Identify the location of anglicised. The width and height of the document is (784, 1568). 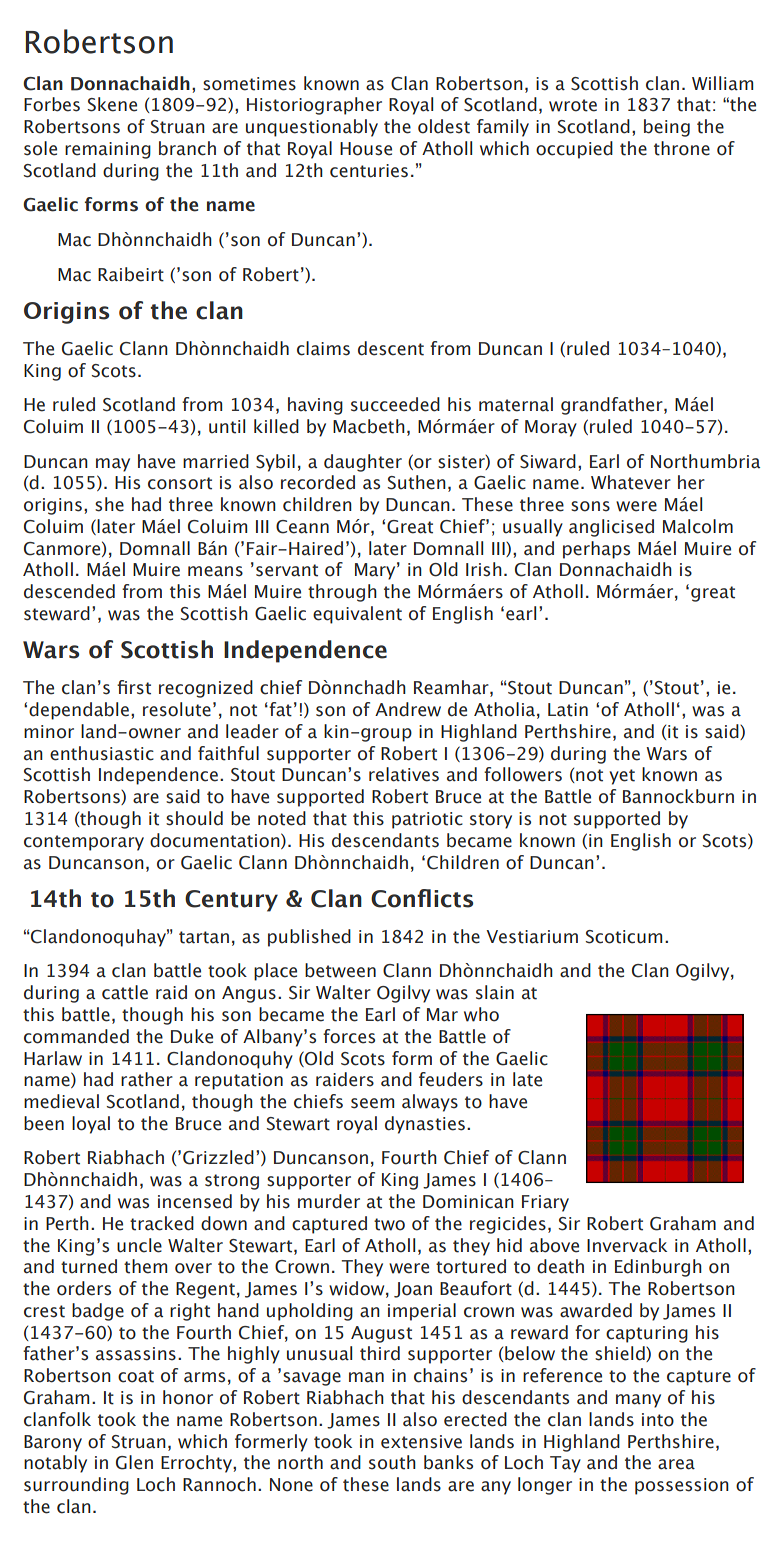
(611, 528).
